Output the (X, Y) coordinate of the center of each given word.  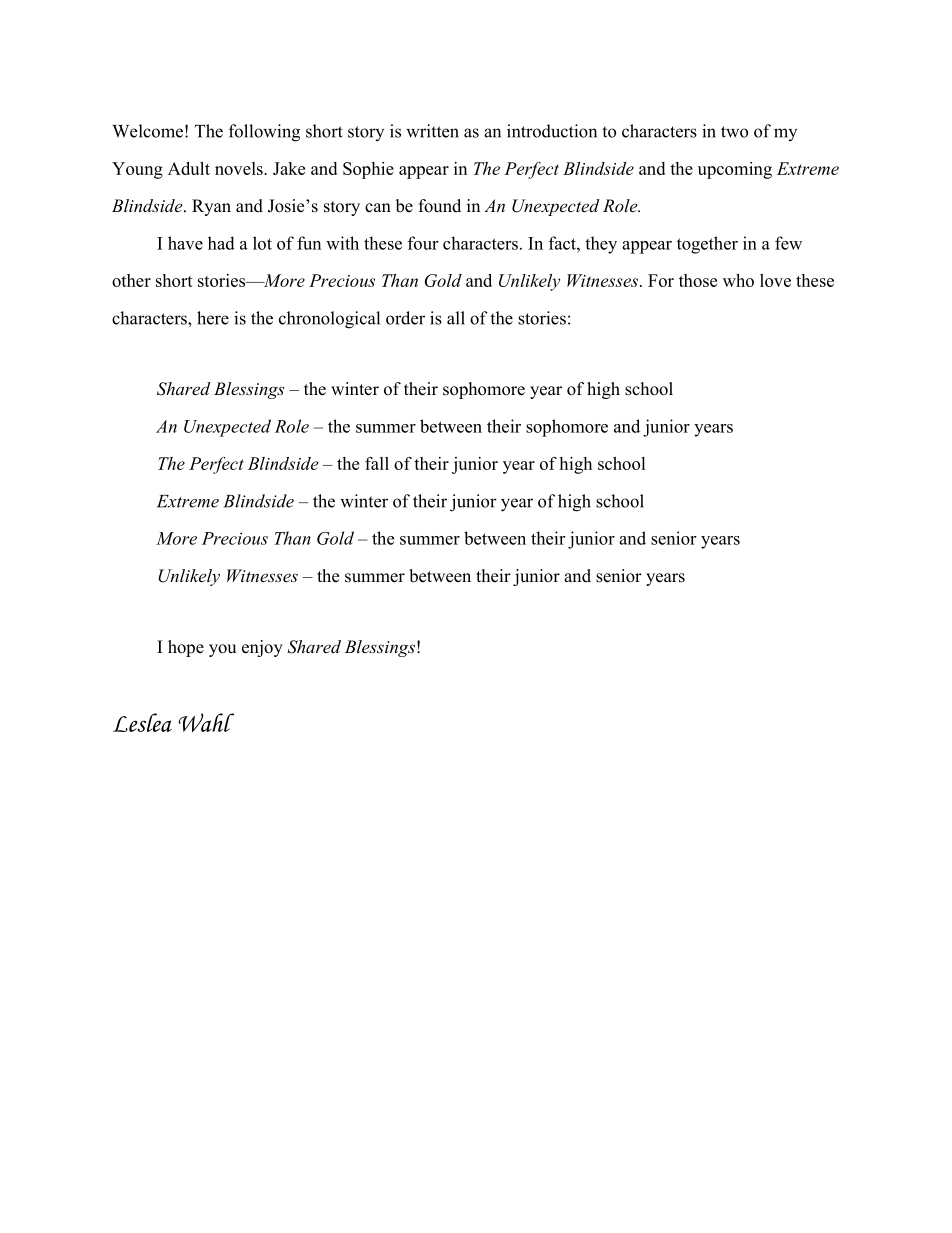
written (432, 131)
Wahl (206, 722)
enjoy (262, 648)
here (213, 318)
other (131, 280)
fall (377, 463)
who (738, 280)
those (698, 280)
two (734, 132)
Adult (189, 168)
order (405, 318)
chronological (329, 320)
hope (186, 648)
